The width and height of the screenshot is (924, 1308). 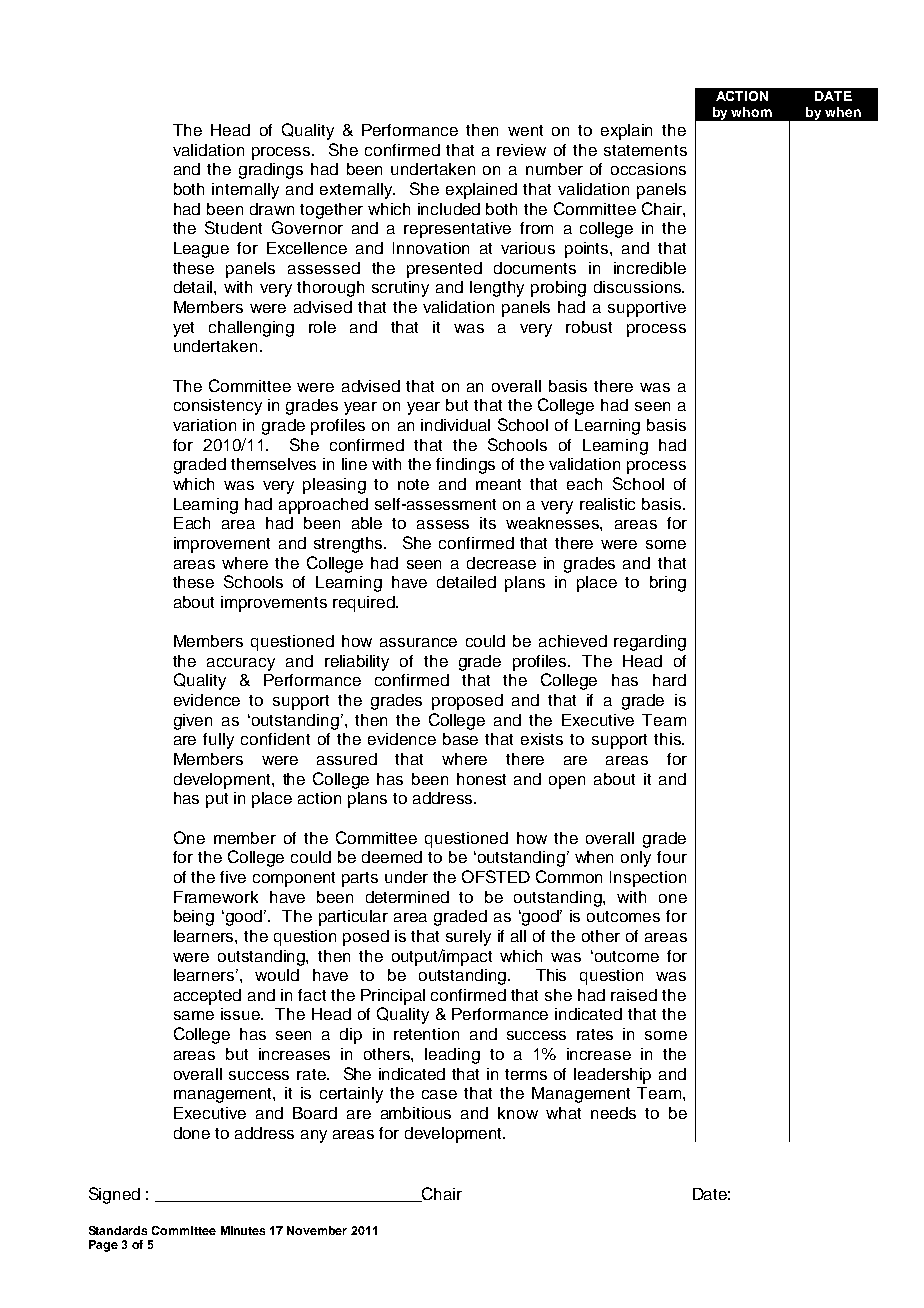 I want to click on assurance, so click(x=418, y=642).
